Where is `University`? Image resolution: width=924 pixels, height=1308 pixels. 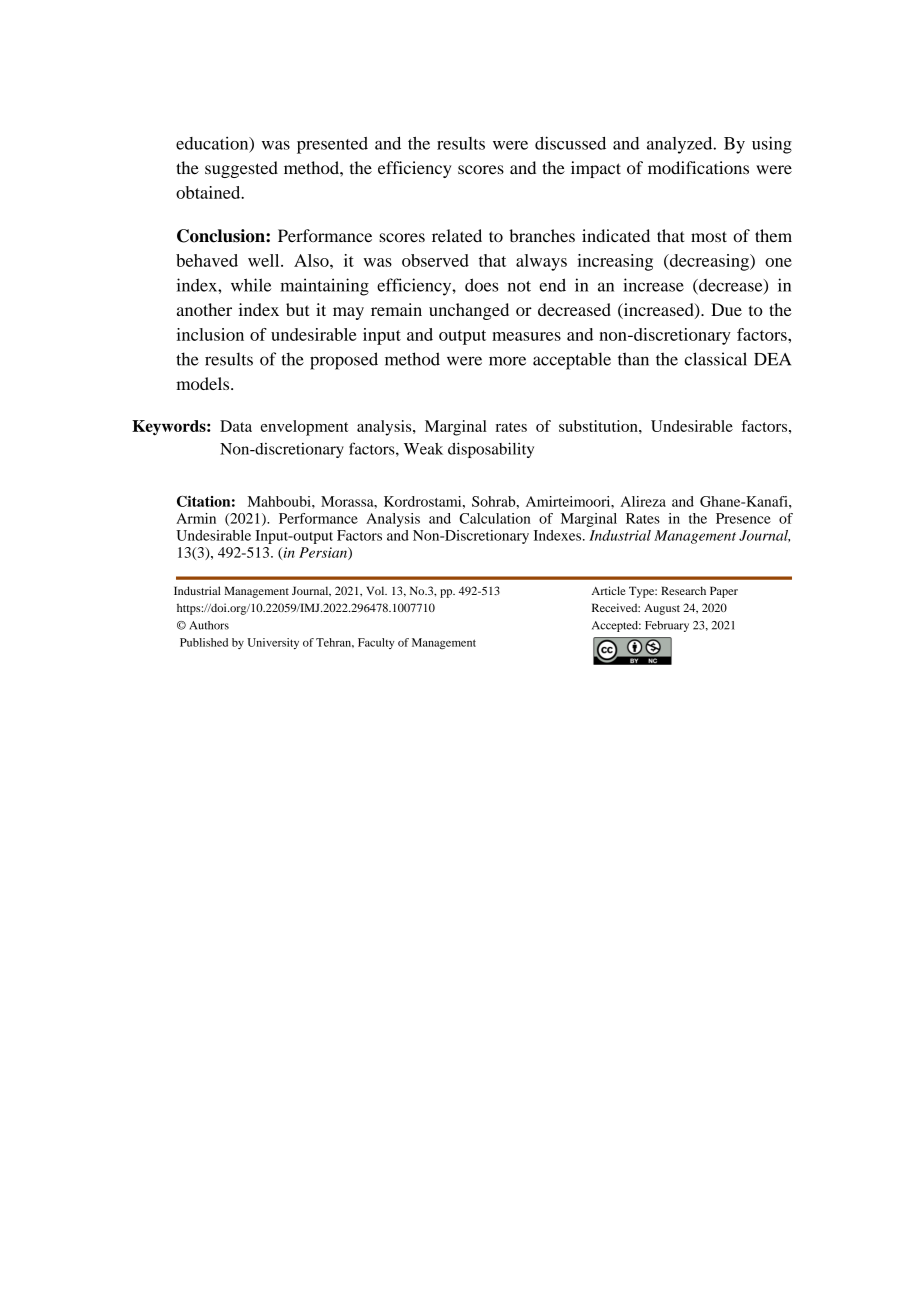
University is located at coordinates (273, 643).
